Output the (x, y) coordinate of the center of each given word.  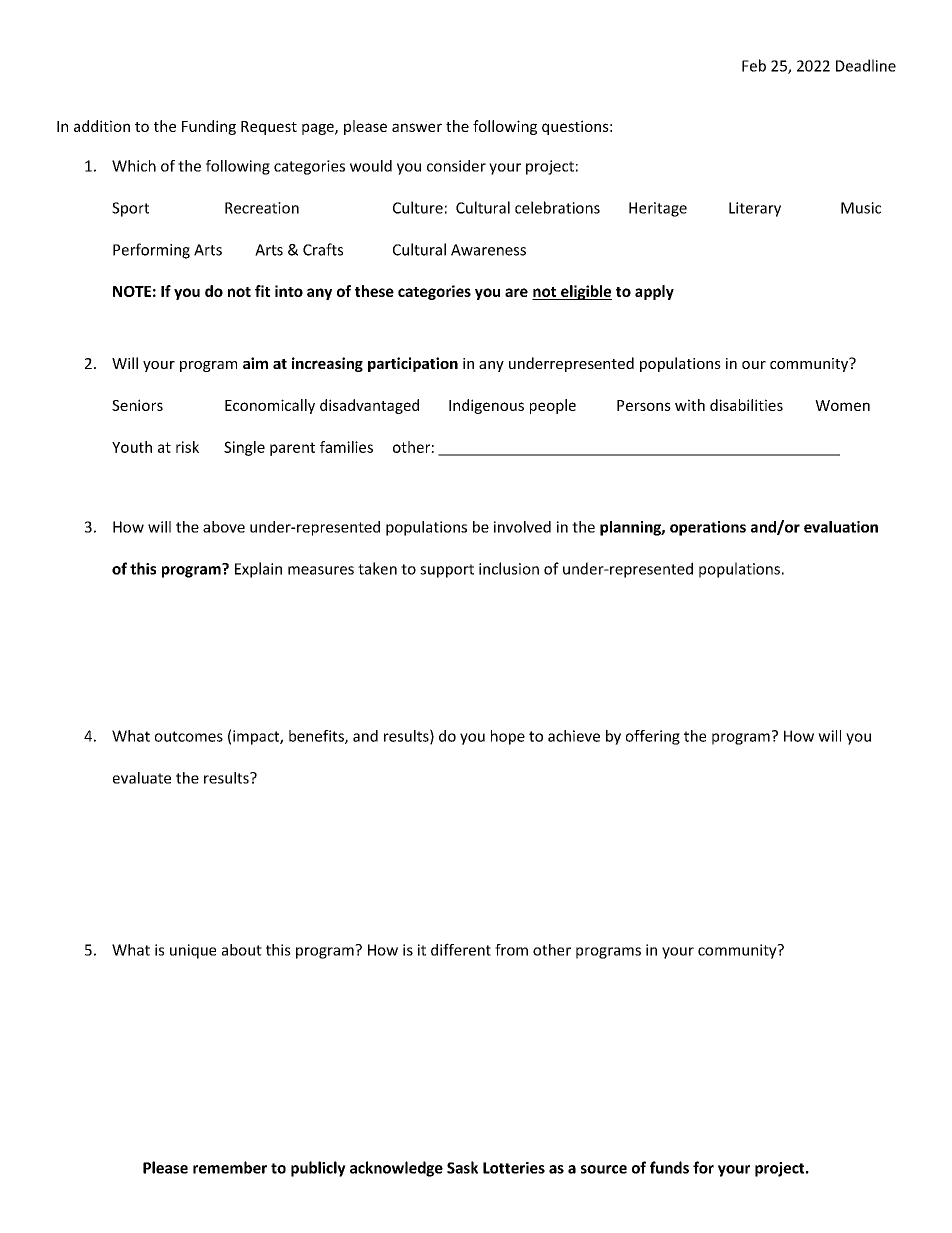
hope (508, 737)
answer (417, 127)
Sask (462, 1167)
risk (187, 447)
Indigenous (486, 406)
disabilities (746, 405)
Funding (209, 127)
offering (653, 737)
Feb (754, 65)
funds (669, 1167)
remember (230, 1167)
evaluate (142, 778)
